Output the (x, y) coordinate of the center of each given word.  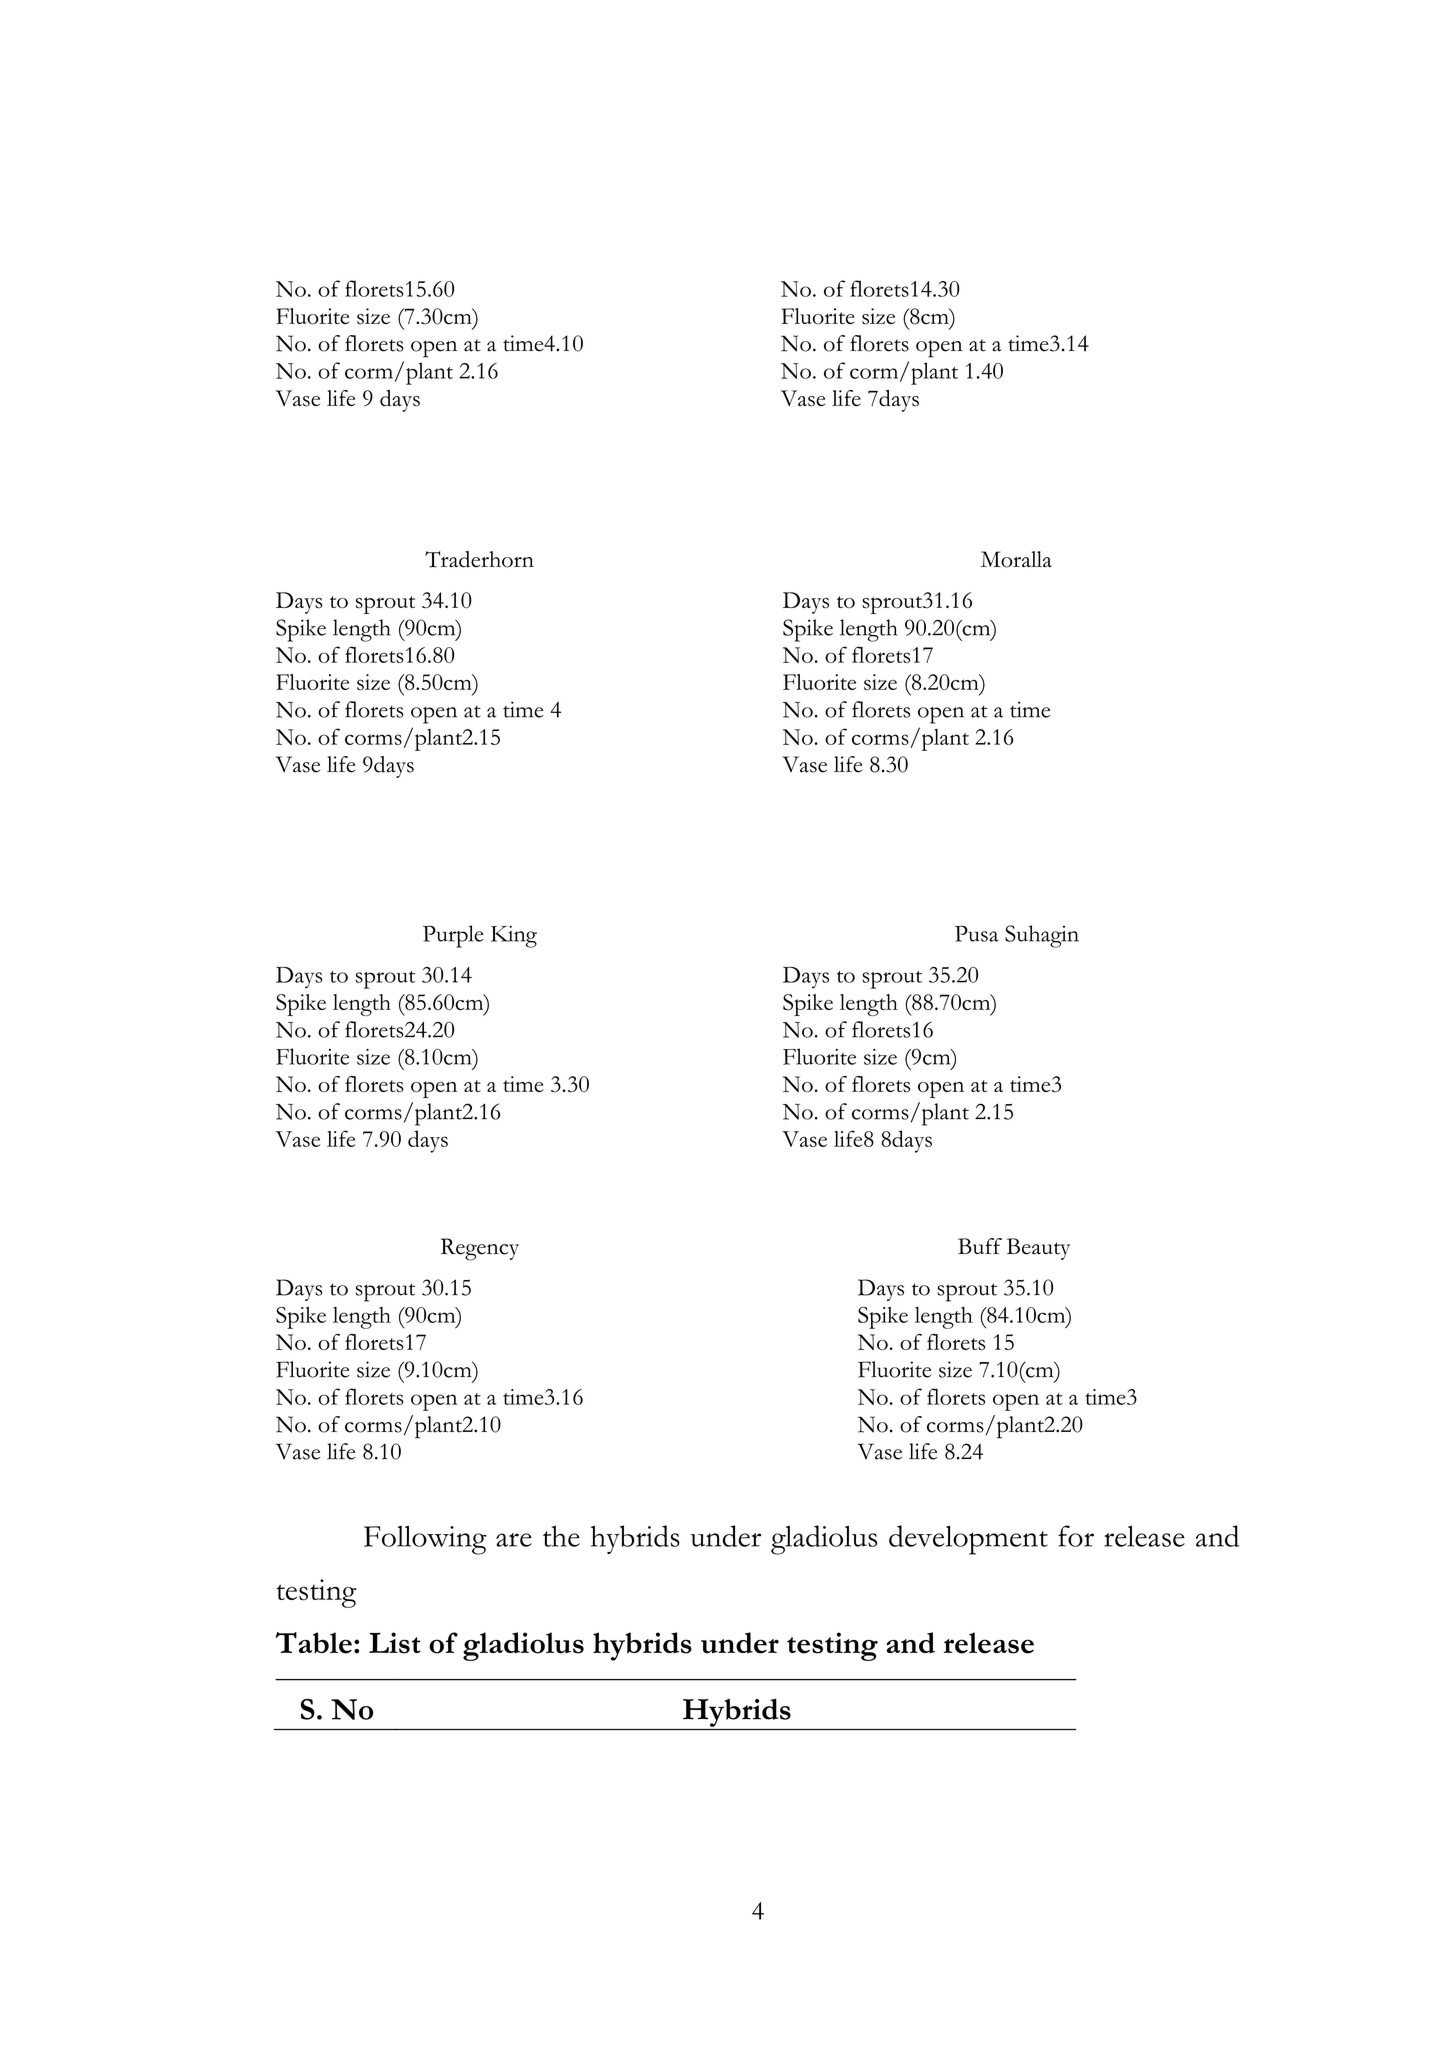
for (1076, 1536)
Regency (480, 1249)
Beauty (1038, 1249)
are (514, 1540)
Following (425, 1540)
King (514, 936)
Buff (980, 1246)
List (395, 1643)
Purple (453, 936)
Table (313, 1643)
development (968, 1540)
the (561, 1536)
